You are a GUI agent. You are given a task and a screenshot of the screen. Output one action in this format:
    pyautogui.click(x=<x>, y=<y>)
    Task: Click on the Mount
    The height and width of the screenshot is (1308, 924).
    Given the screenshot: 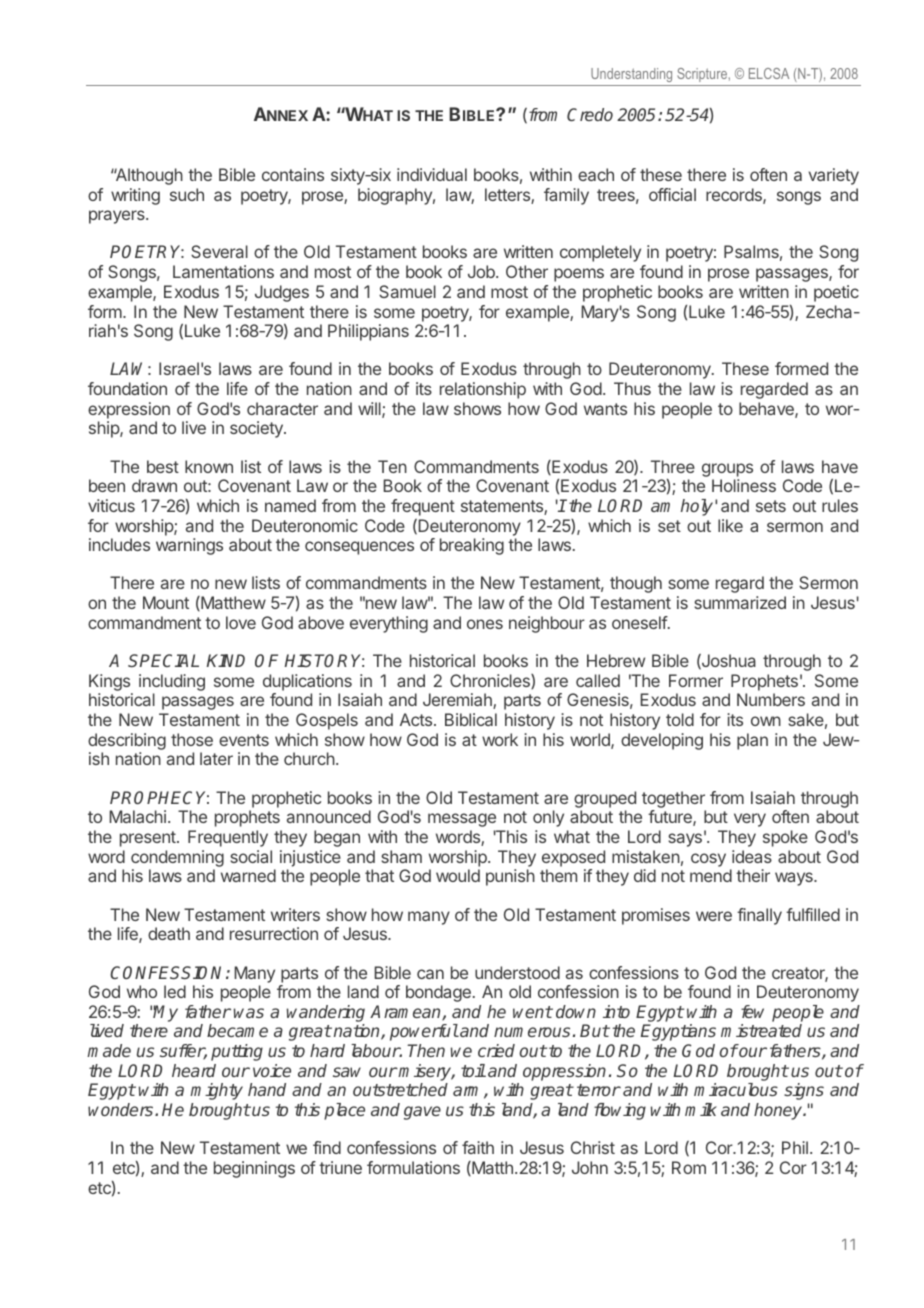 What is the action you would take?
    pyautogui.click(x=166, y=602)
